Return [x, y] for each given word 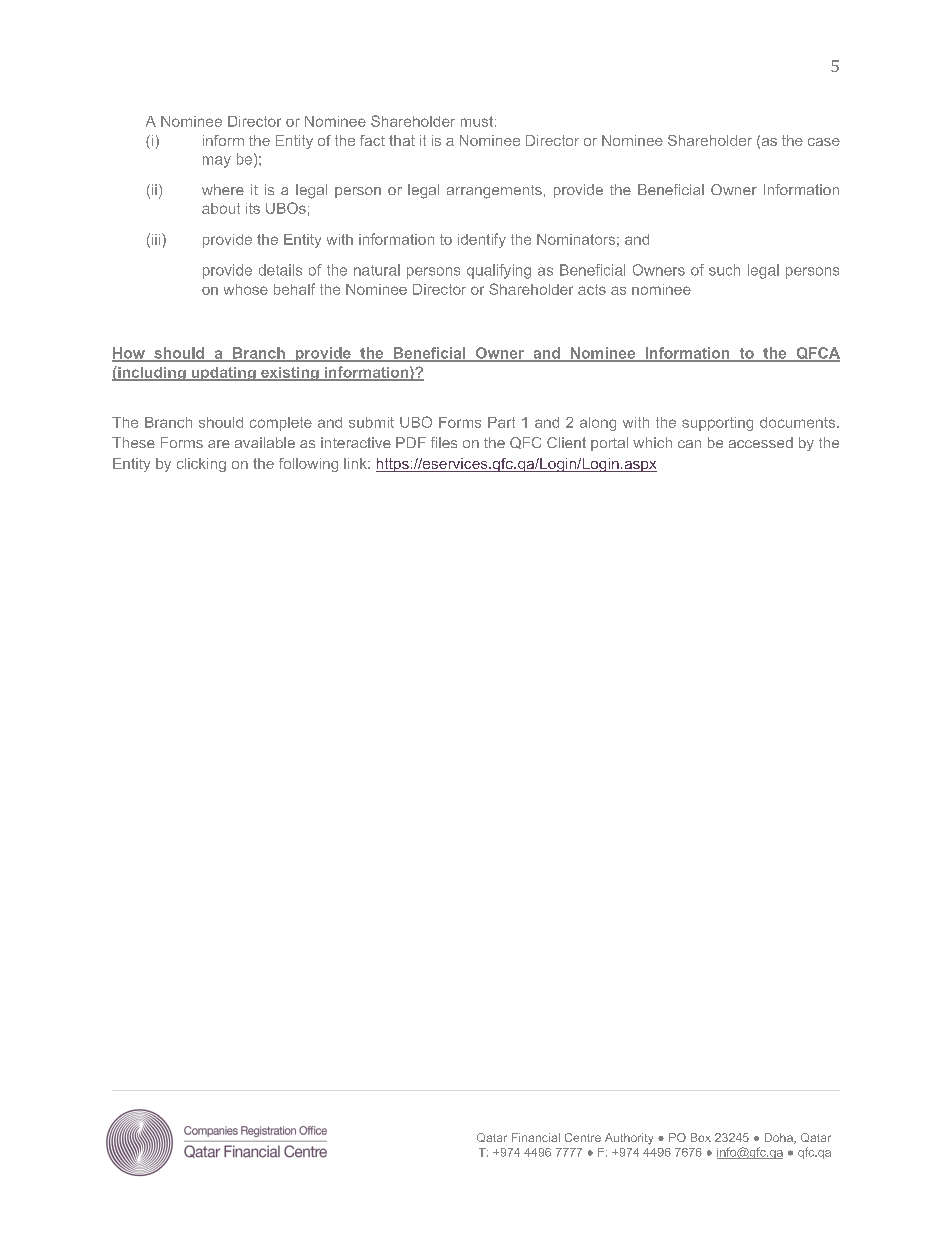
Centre [583, 1137]
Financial [536, 1137]
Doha [780, 1138]
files [444, 442]
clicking [201, 465]
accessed [761, 442]
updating [223, 374]
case [824, 142]
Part [501, 422]
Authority [629, 1139]
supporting [717, 424]
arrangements [494, 192]
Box [701, 1137]
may [217, 162]
